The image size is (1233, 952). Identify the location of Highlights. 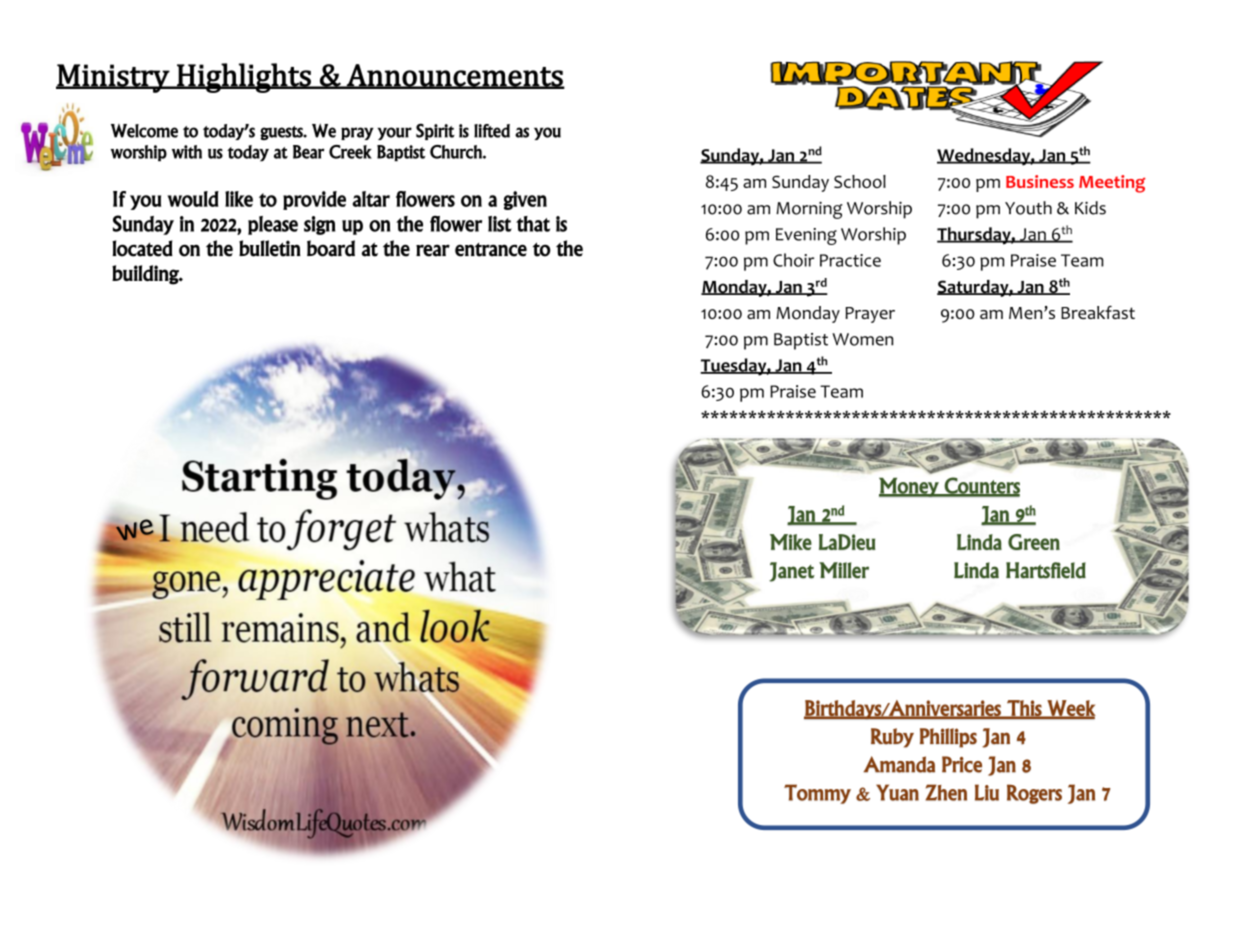
(244, 78).
